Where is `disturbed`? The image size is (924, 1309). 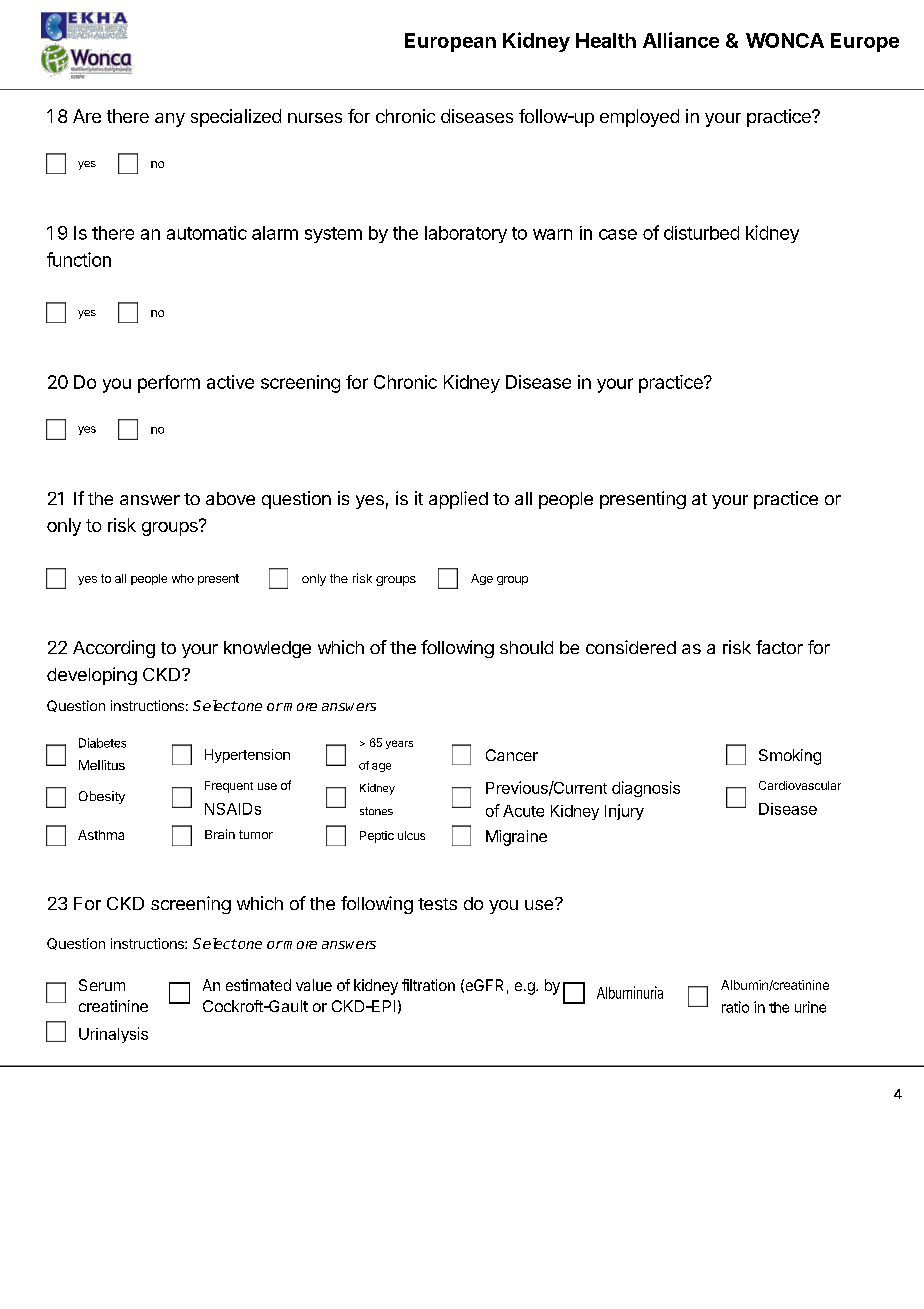 disturbed is located at coordinates (701, 233).
